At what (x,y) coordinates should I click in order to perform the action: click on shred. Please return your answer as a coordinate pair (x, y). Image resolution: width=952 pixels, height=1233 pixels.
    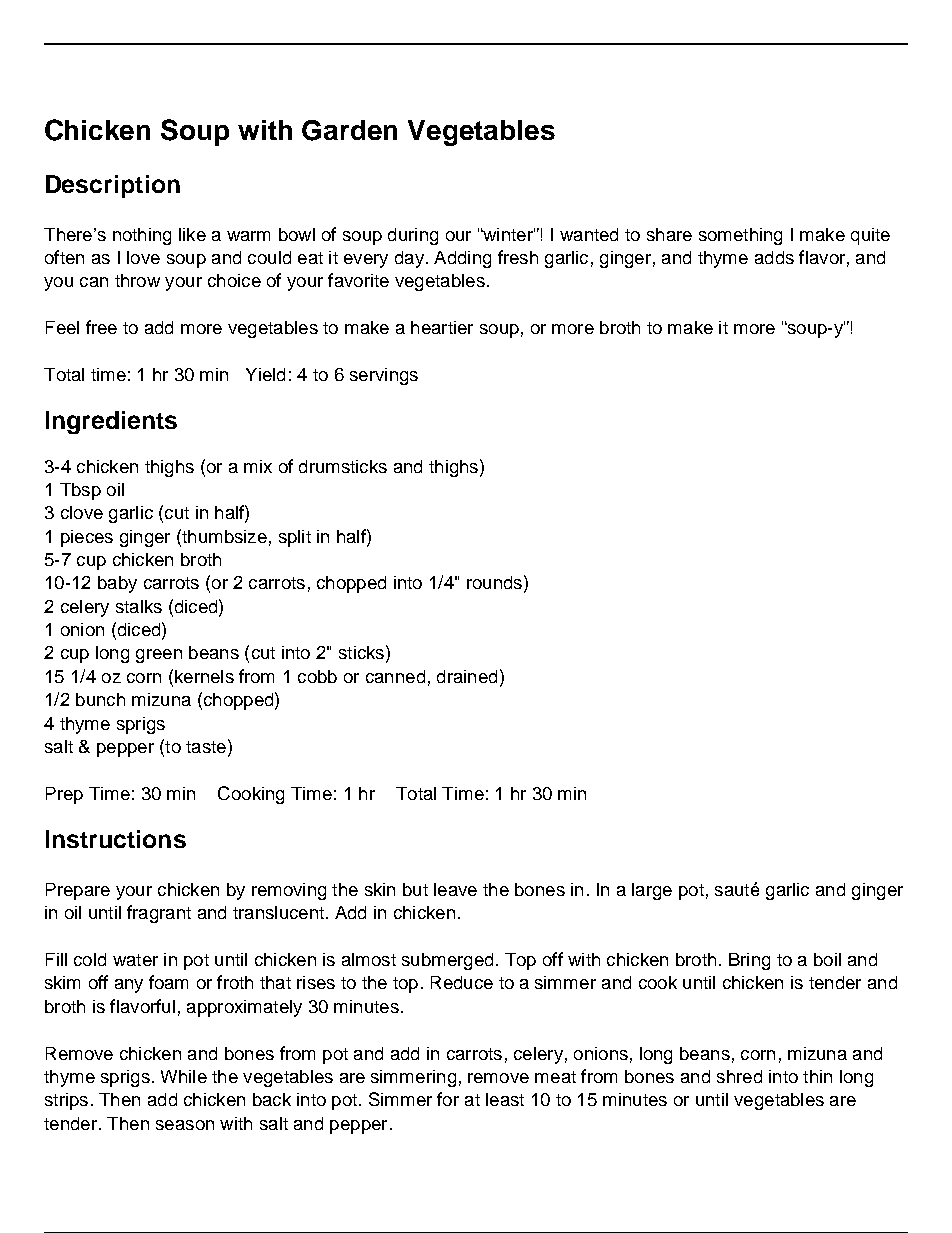
    Looking at the image, I should click on (739, 1076).
